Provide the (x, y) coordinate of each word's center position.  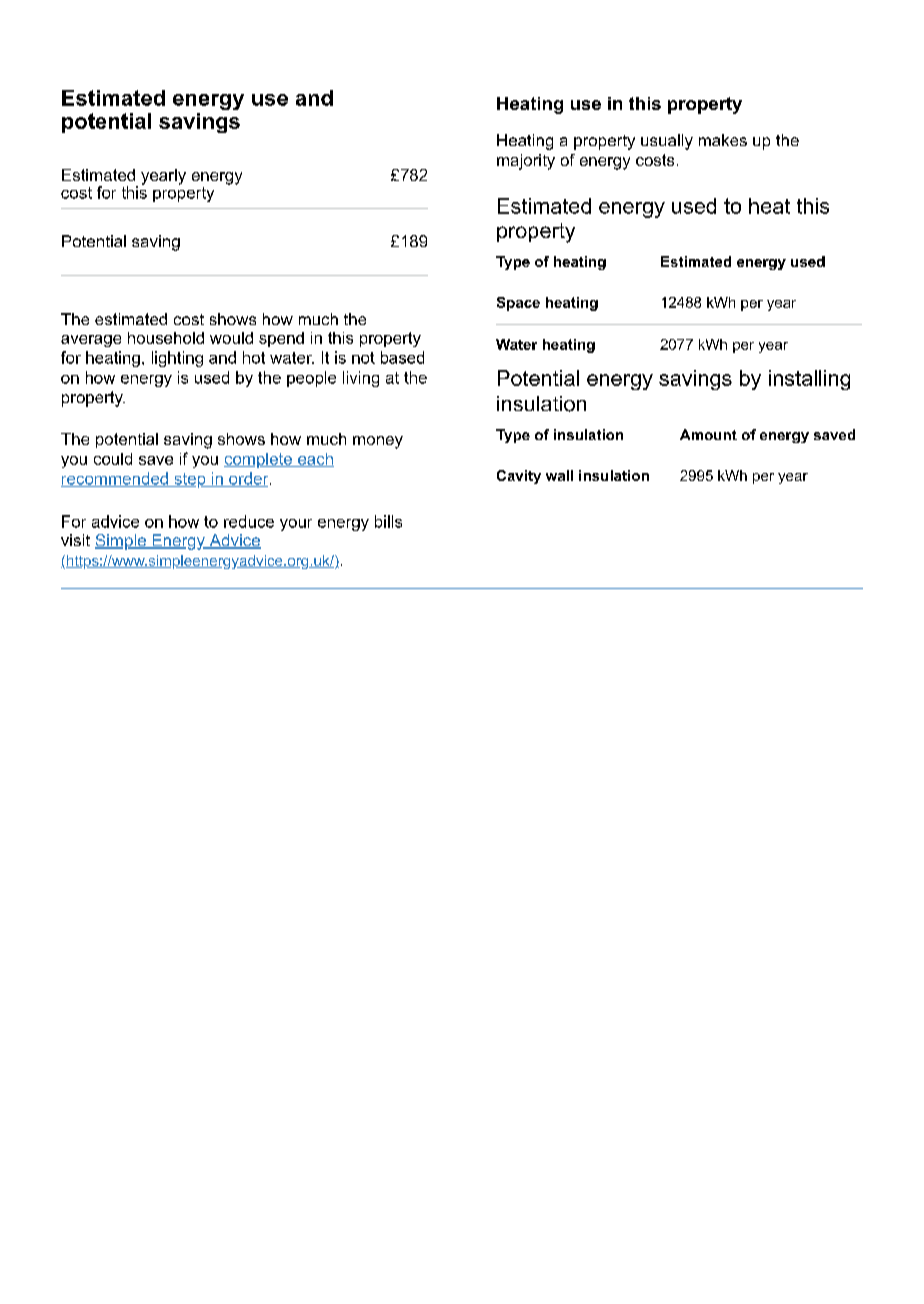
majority (526, 162)
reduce (249, 521)
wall (559, 475)
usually (667, 142)
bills (388, 521)
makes (723, 140)
